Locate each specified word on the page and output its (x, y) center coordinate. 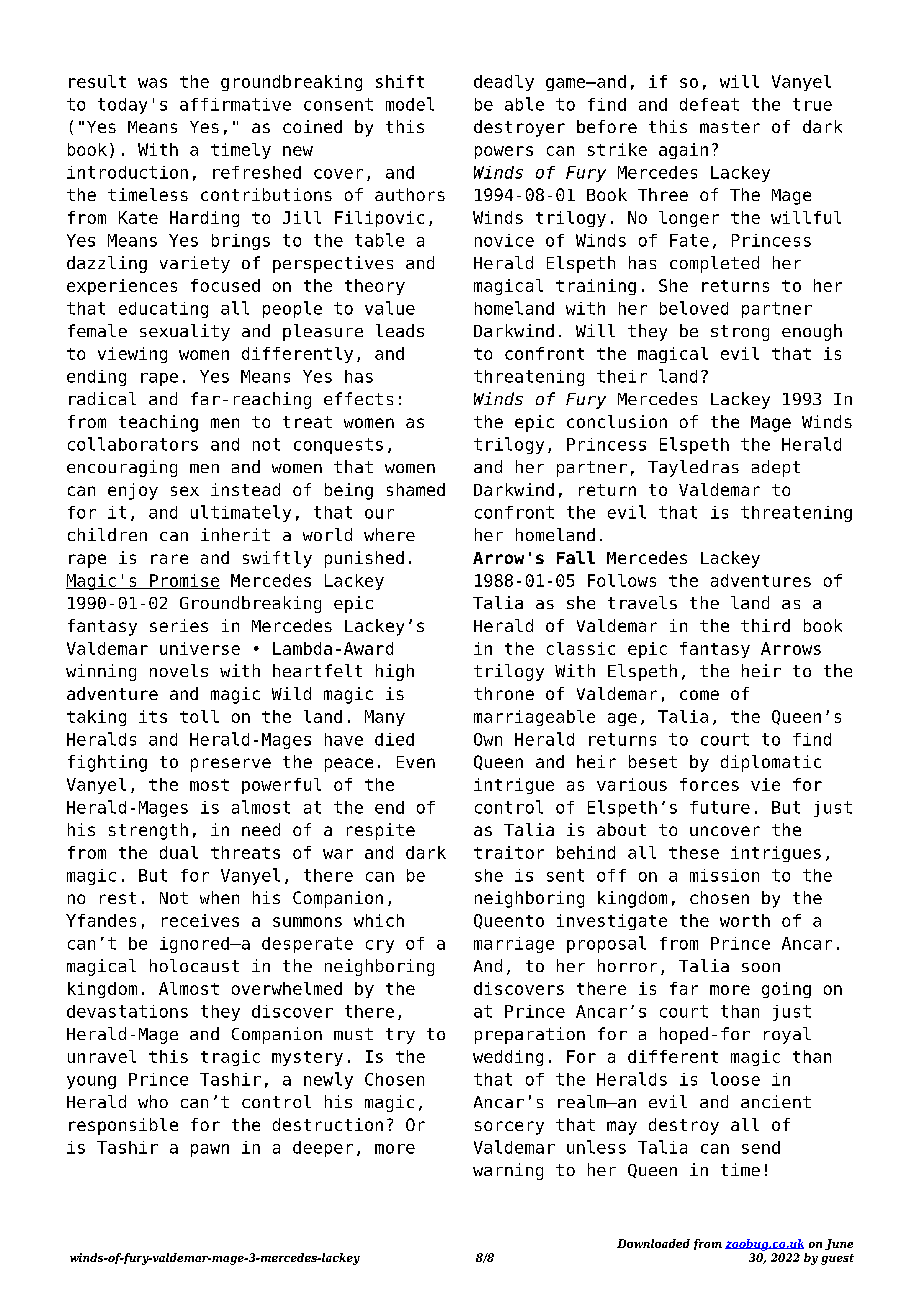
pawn (210, 1150)
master (730, 127)
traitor (509, 852)
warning (508, 1171)
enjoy (133, 491)
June (839, 1244)
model (410, 104)
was (152, 83)
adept (776, 468)
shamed (416, 489)
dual (179, 852)
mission (724, 875)
